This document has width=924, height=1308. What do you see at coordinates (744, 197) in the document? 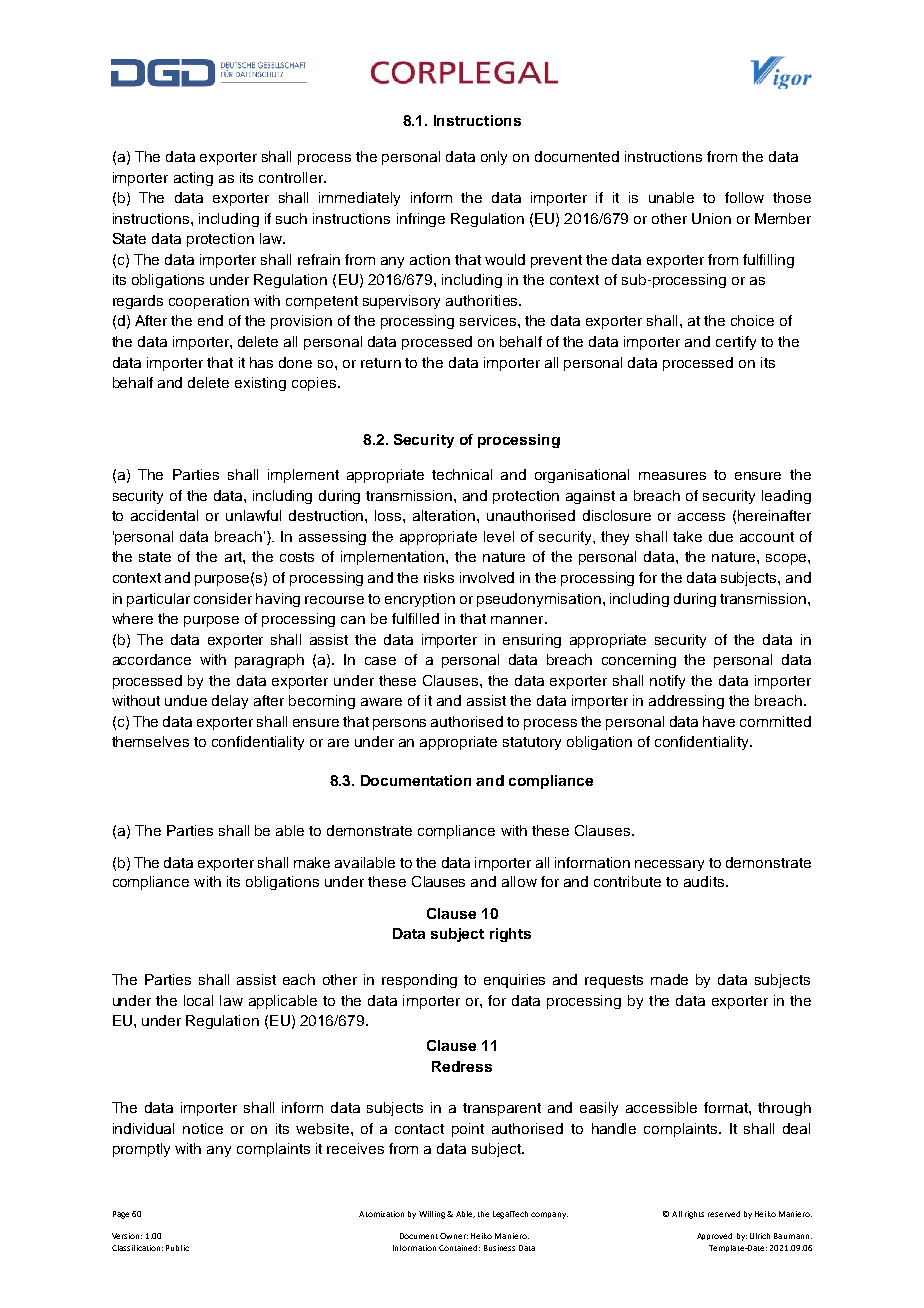
I see `follow` at bounding box center [744, 197].
